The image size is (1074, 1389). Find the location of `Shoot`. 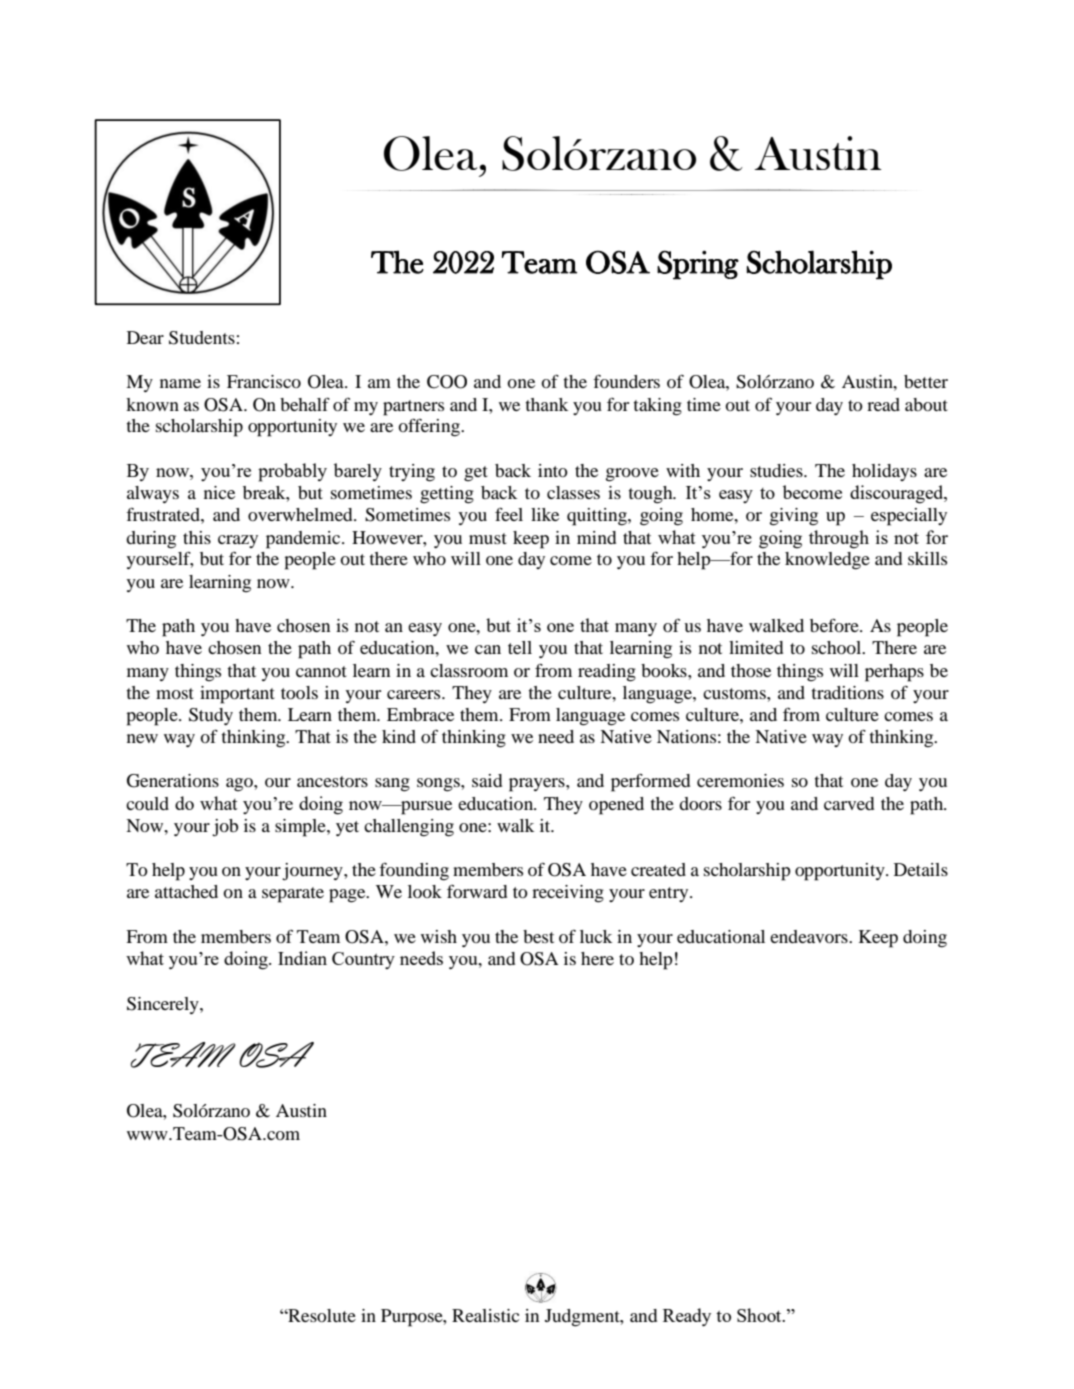

Shoot is located at coordinates (760, 1315).
